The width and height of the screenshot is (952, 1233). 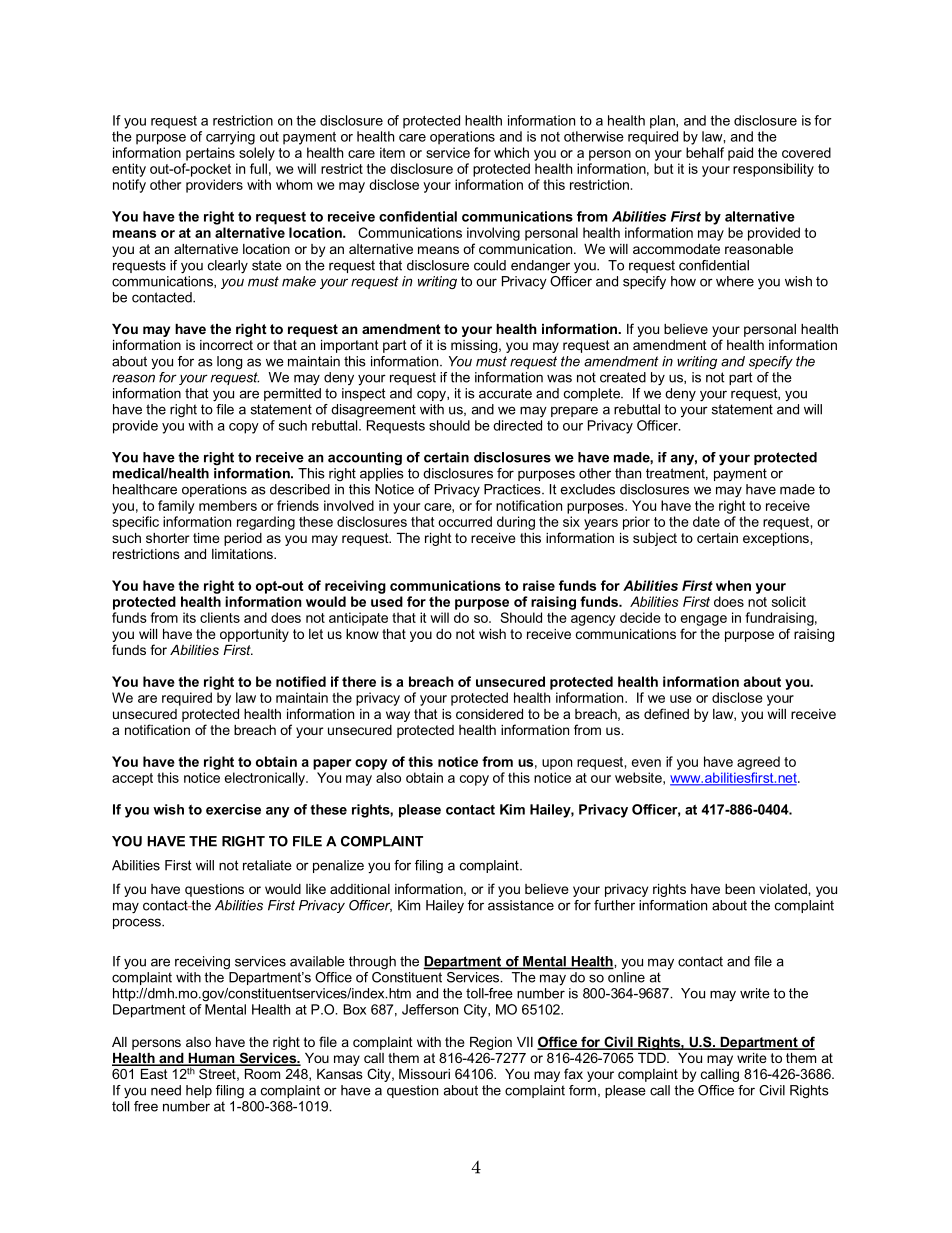 What do you see at coordinates (704, 620) in the screenshot?
I see `engage` at bounding box center [704, 620].
